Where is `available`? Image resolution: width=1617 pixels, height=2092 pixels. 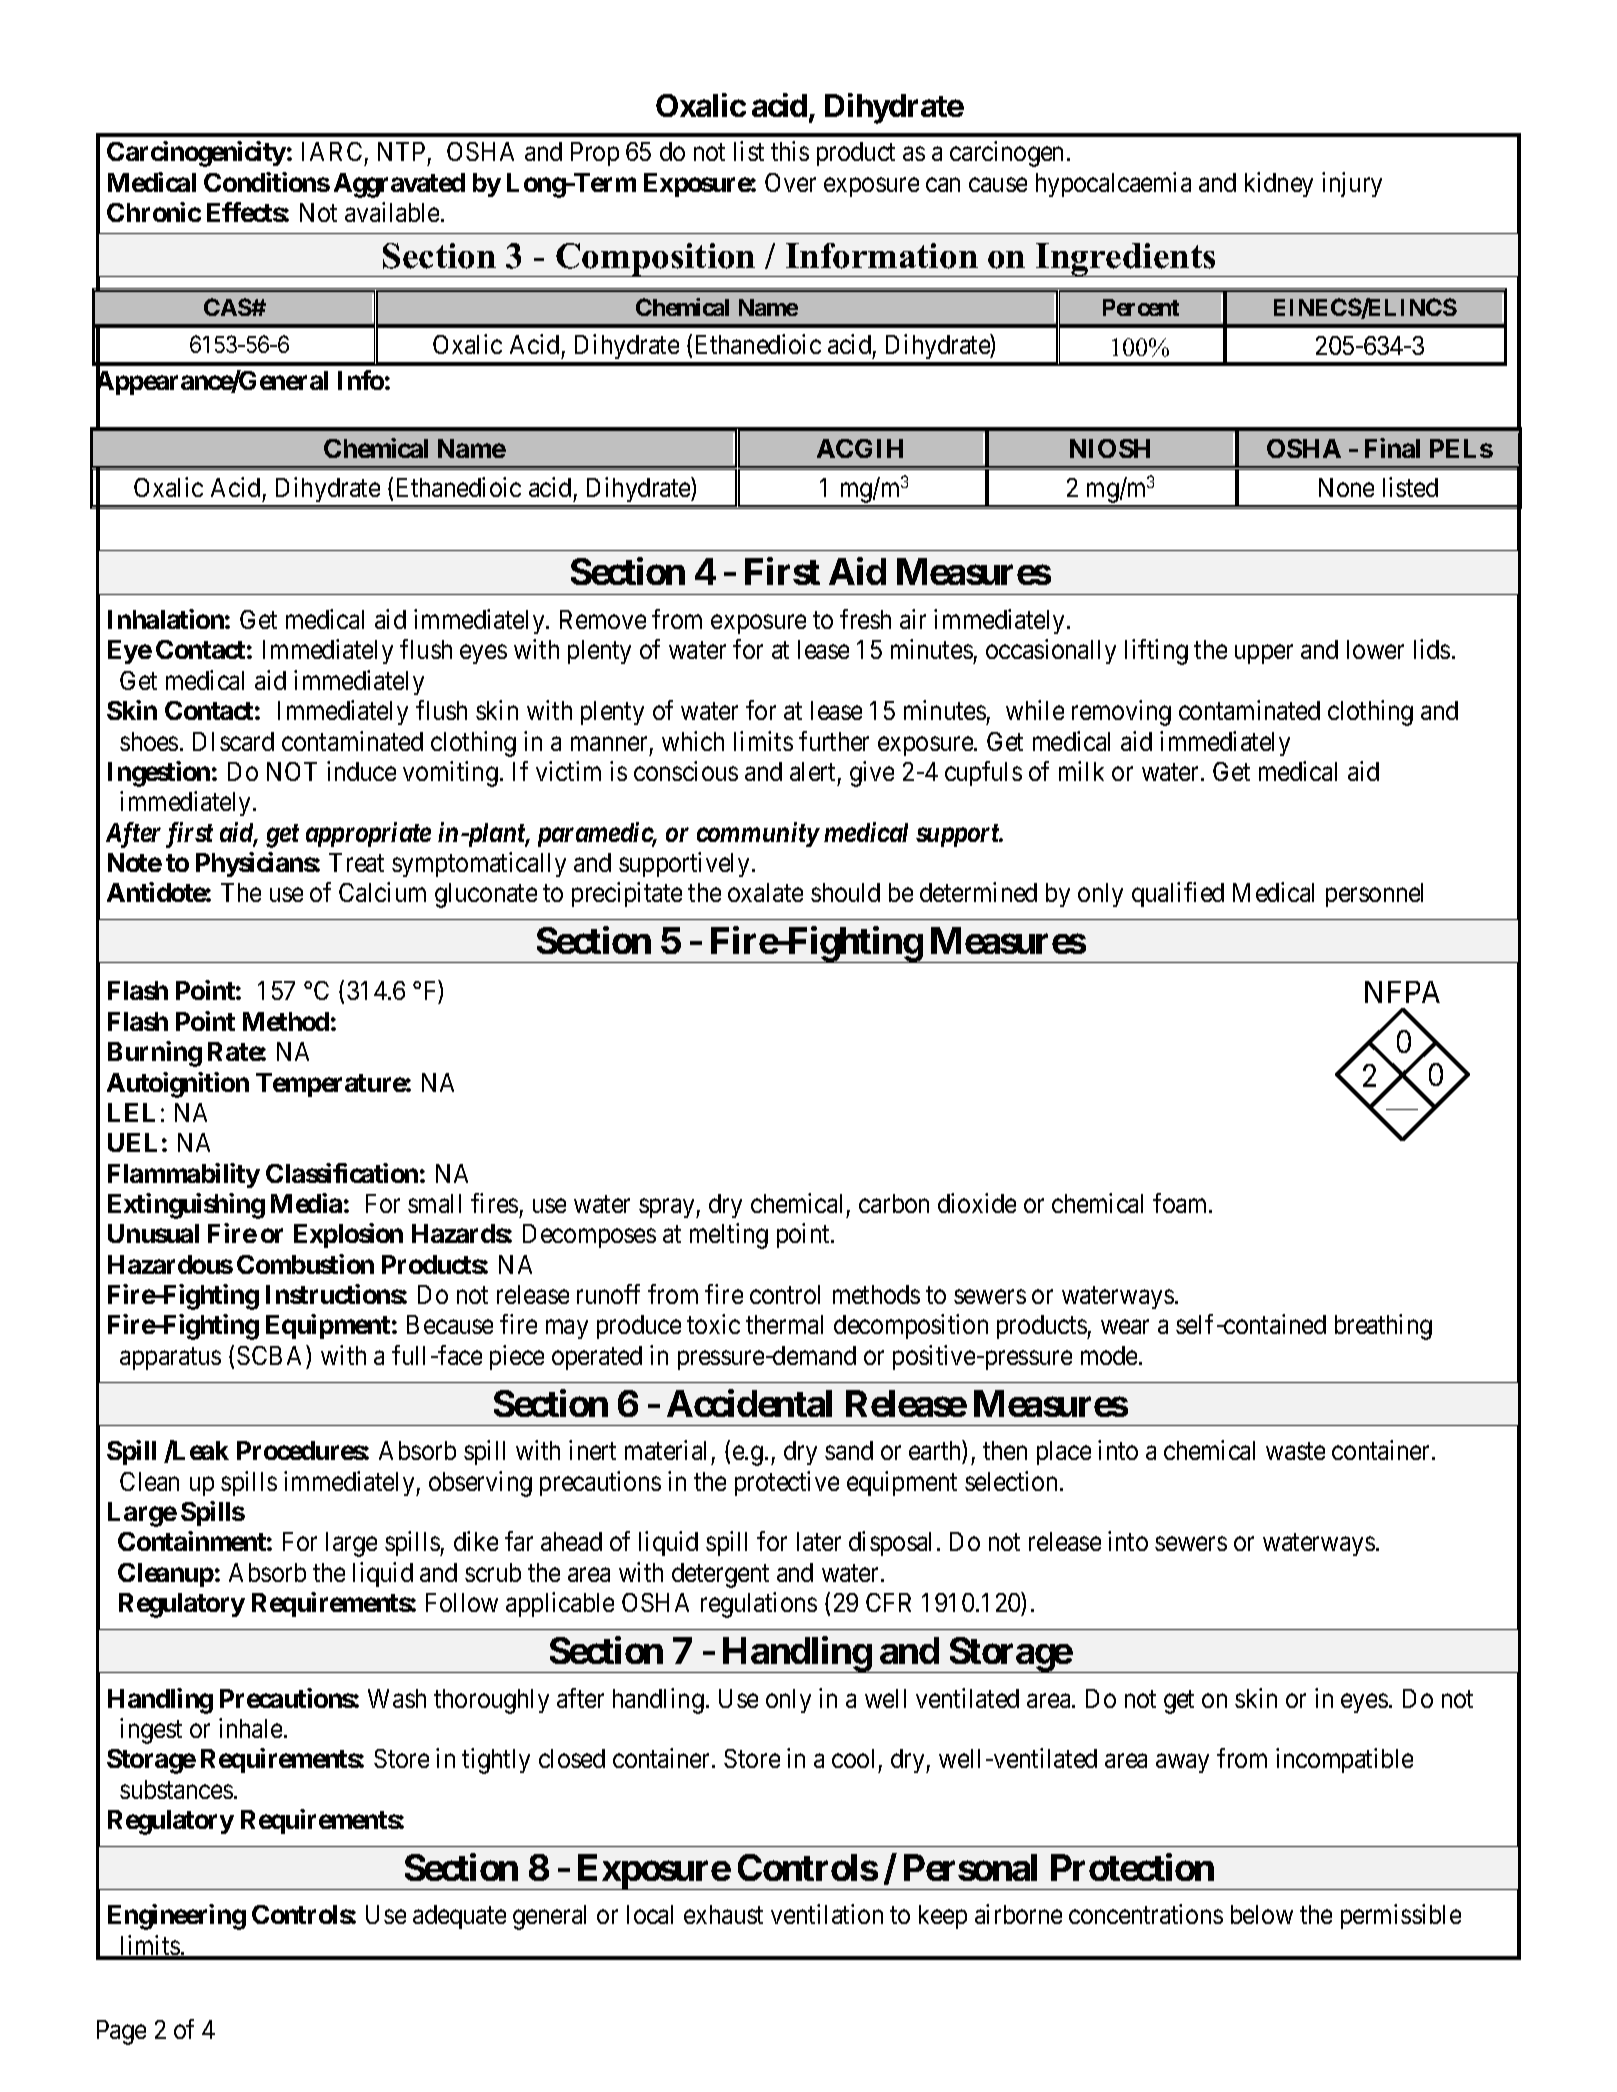
available is located at coordinates (393, 212).
